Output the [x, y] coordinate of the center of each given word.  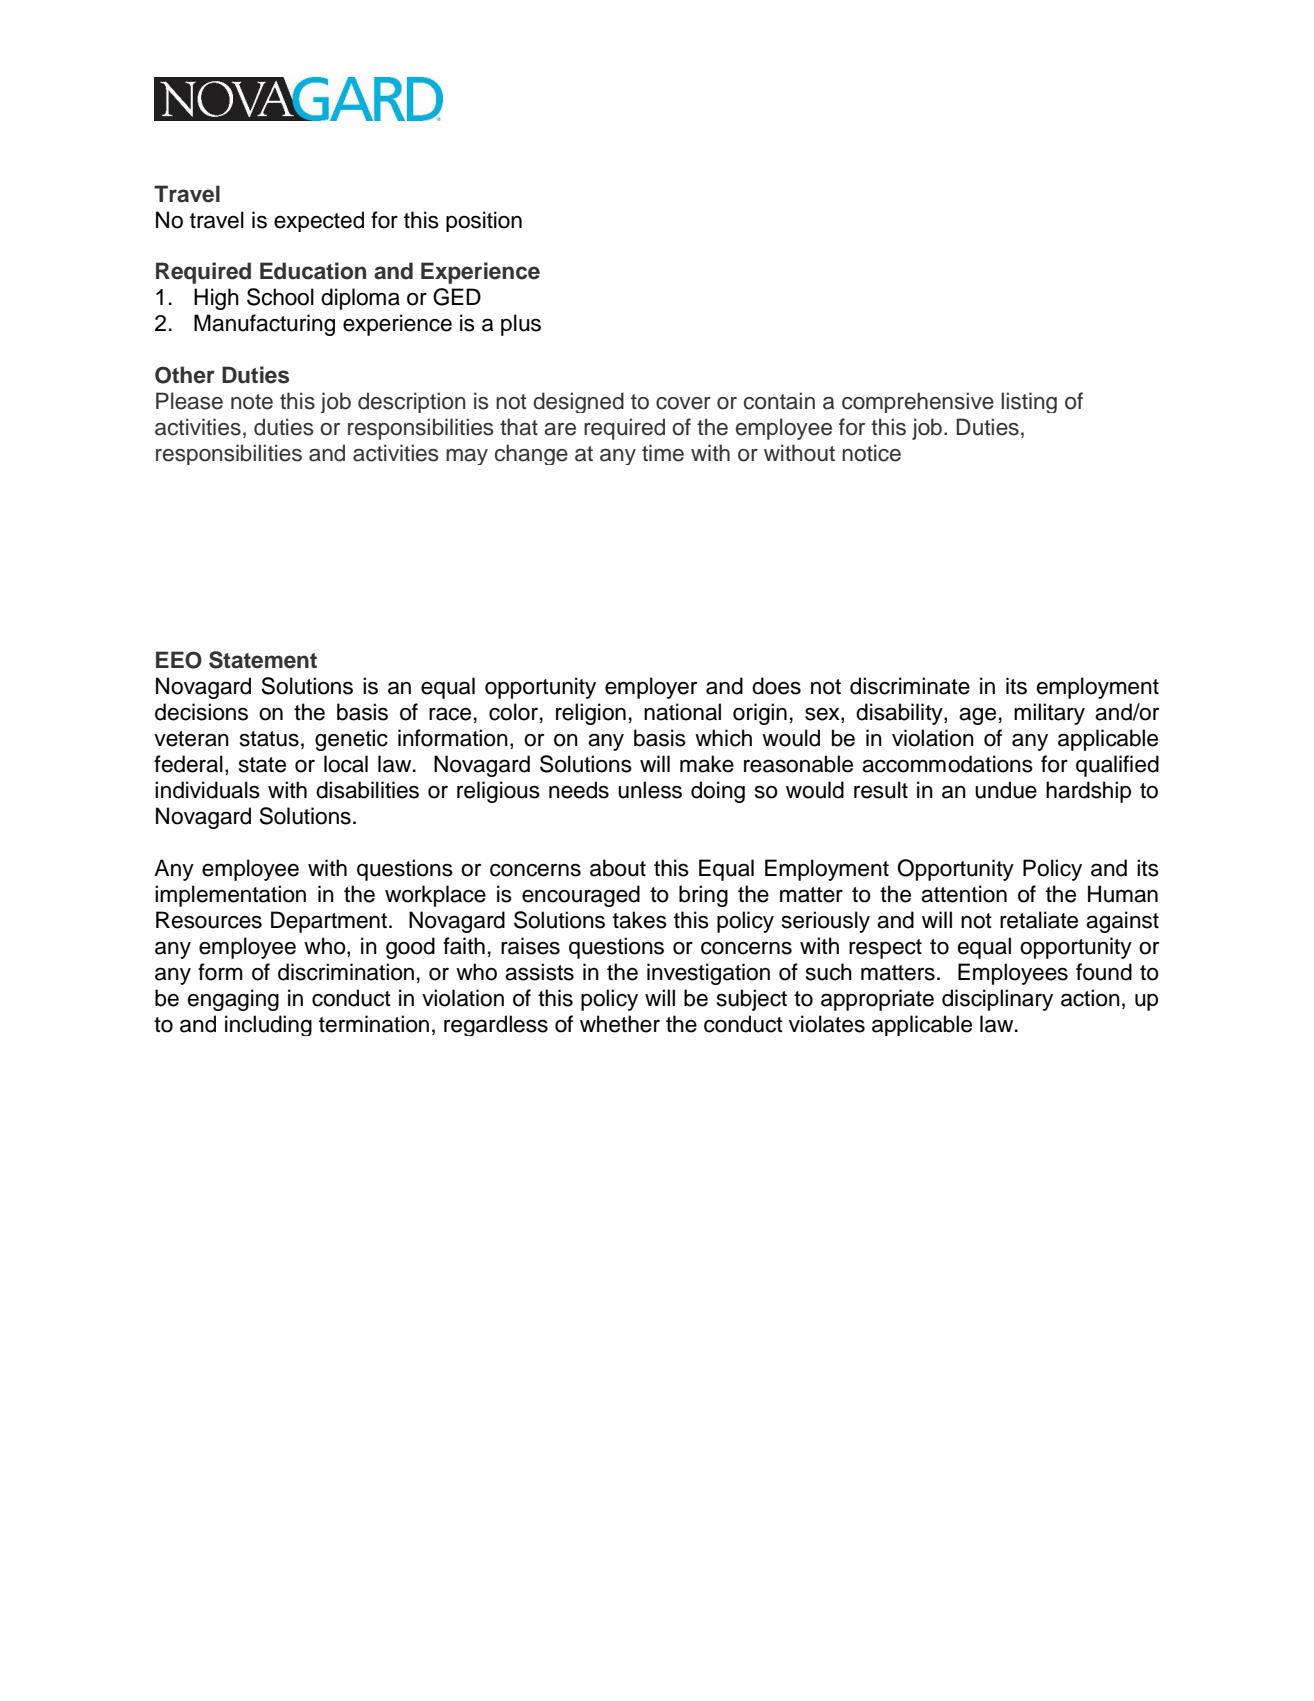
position [484, 221]
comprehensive [918, 402]
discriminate [910, 686]
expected [319, 221]
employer [651, 688]
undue [1006, 790]
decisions [201, 712]
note [252, 402]
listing [1029, 402]
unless [650, 790]
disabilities [367, 790]
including [268, 1025]
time [663, 453]
